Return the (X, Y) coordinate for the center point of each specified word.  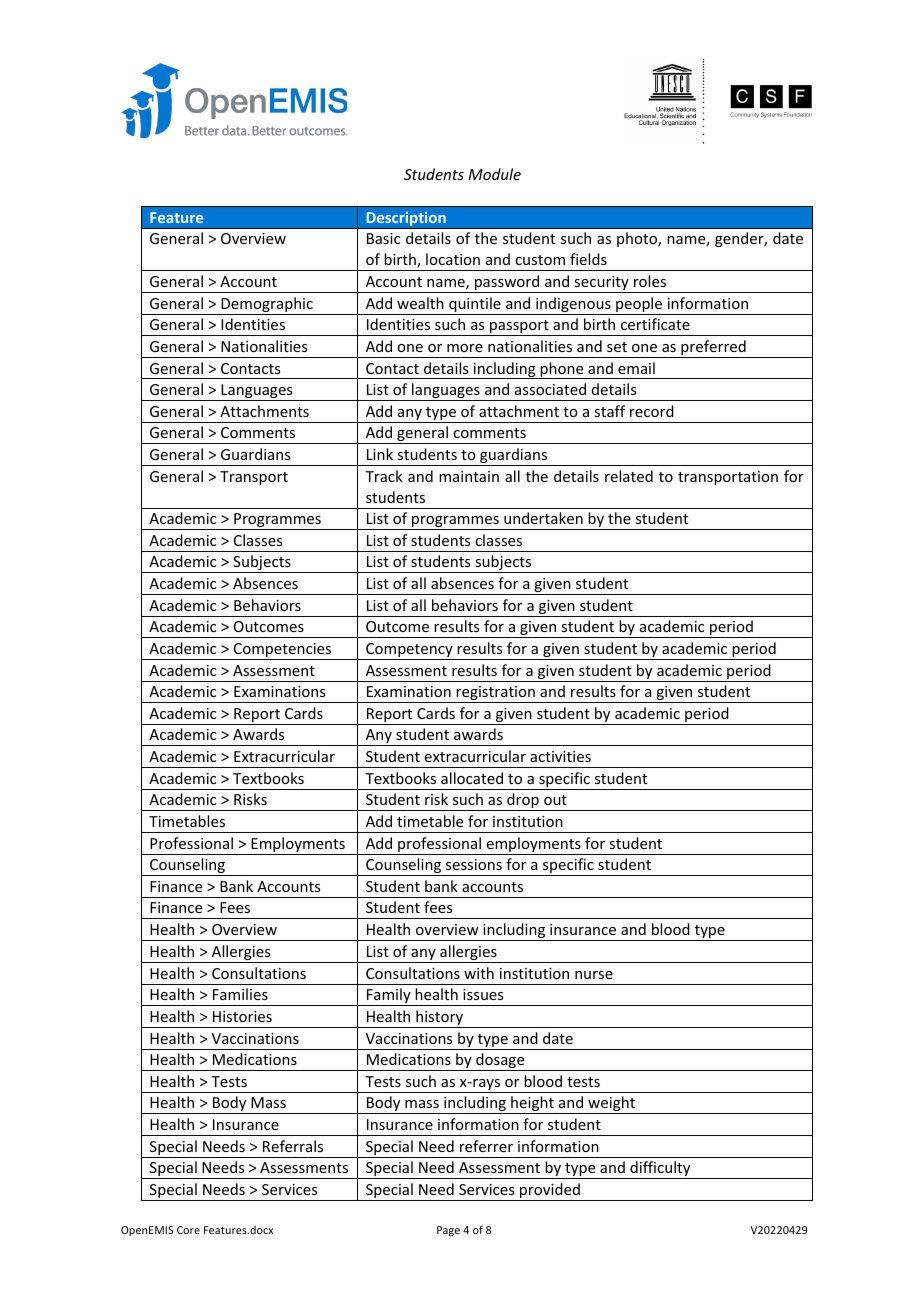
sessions (474, 864)
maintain (469, 476)
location (453, 259)
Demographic (267, 306)
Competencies (283, 651)
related (629, 476)
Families (240, 994)
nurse (594, 975)
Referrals (293, 1146)
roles (650, 281)
